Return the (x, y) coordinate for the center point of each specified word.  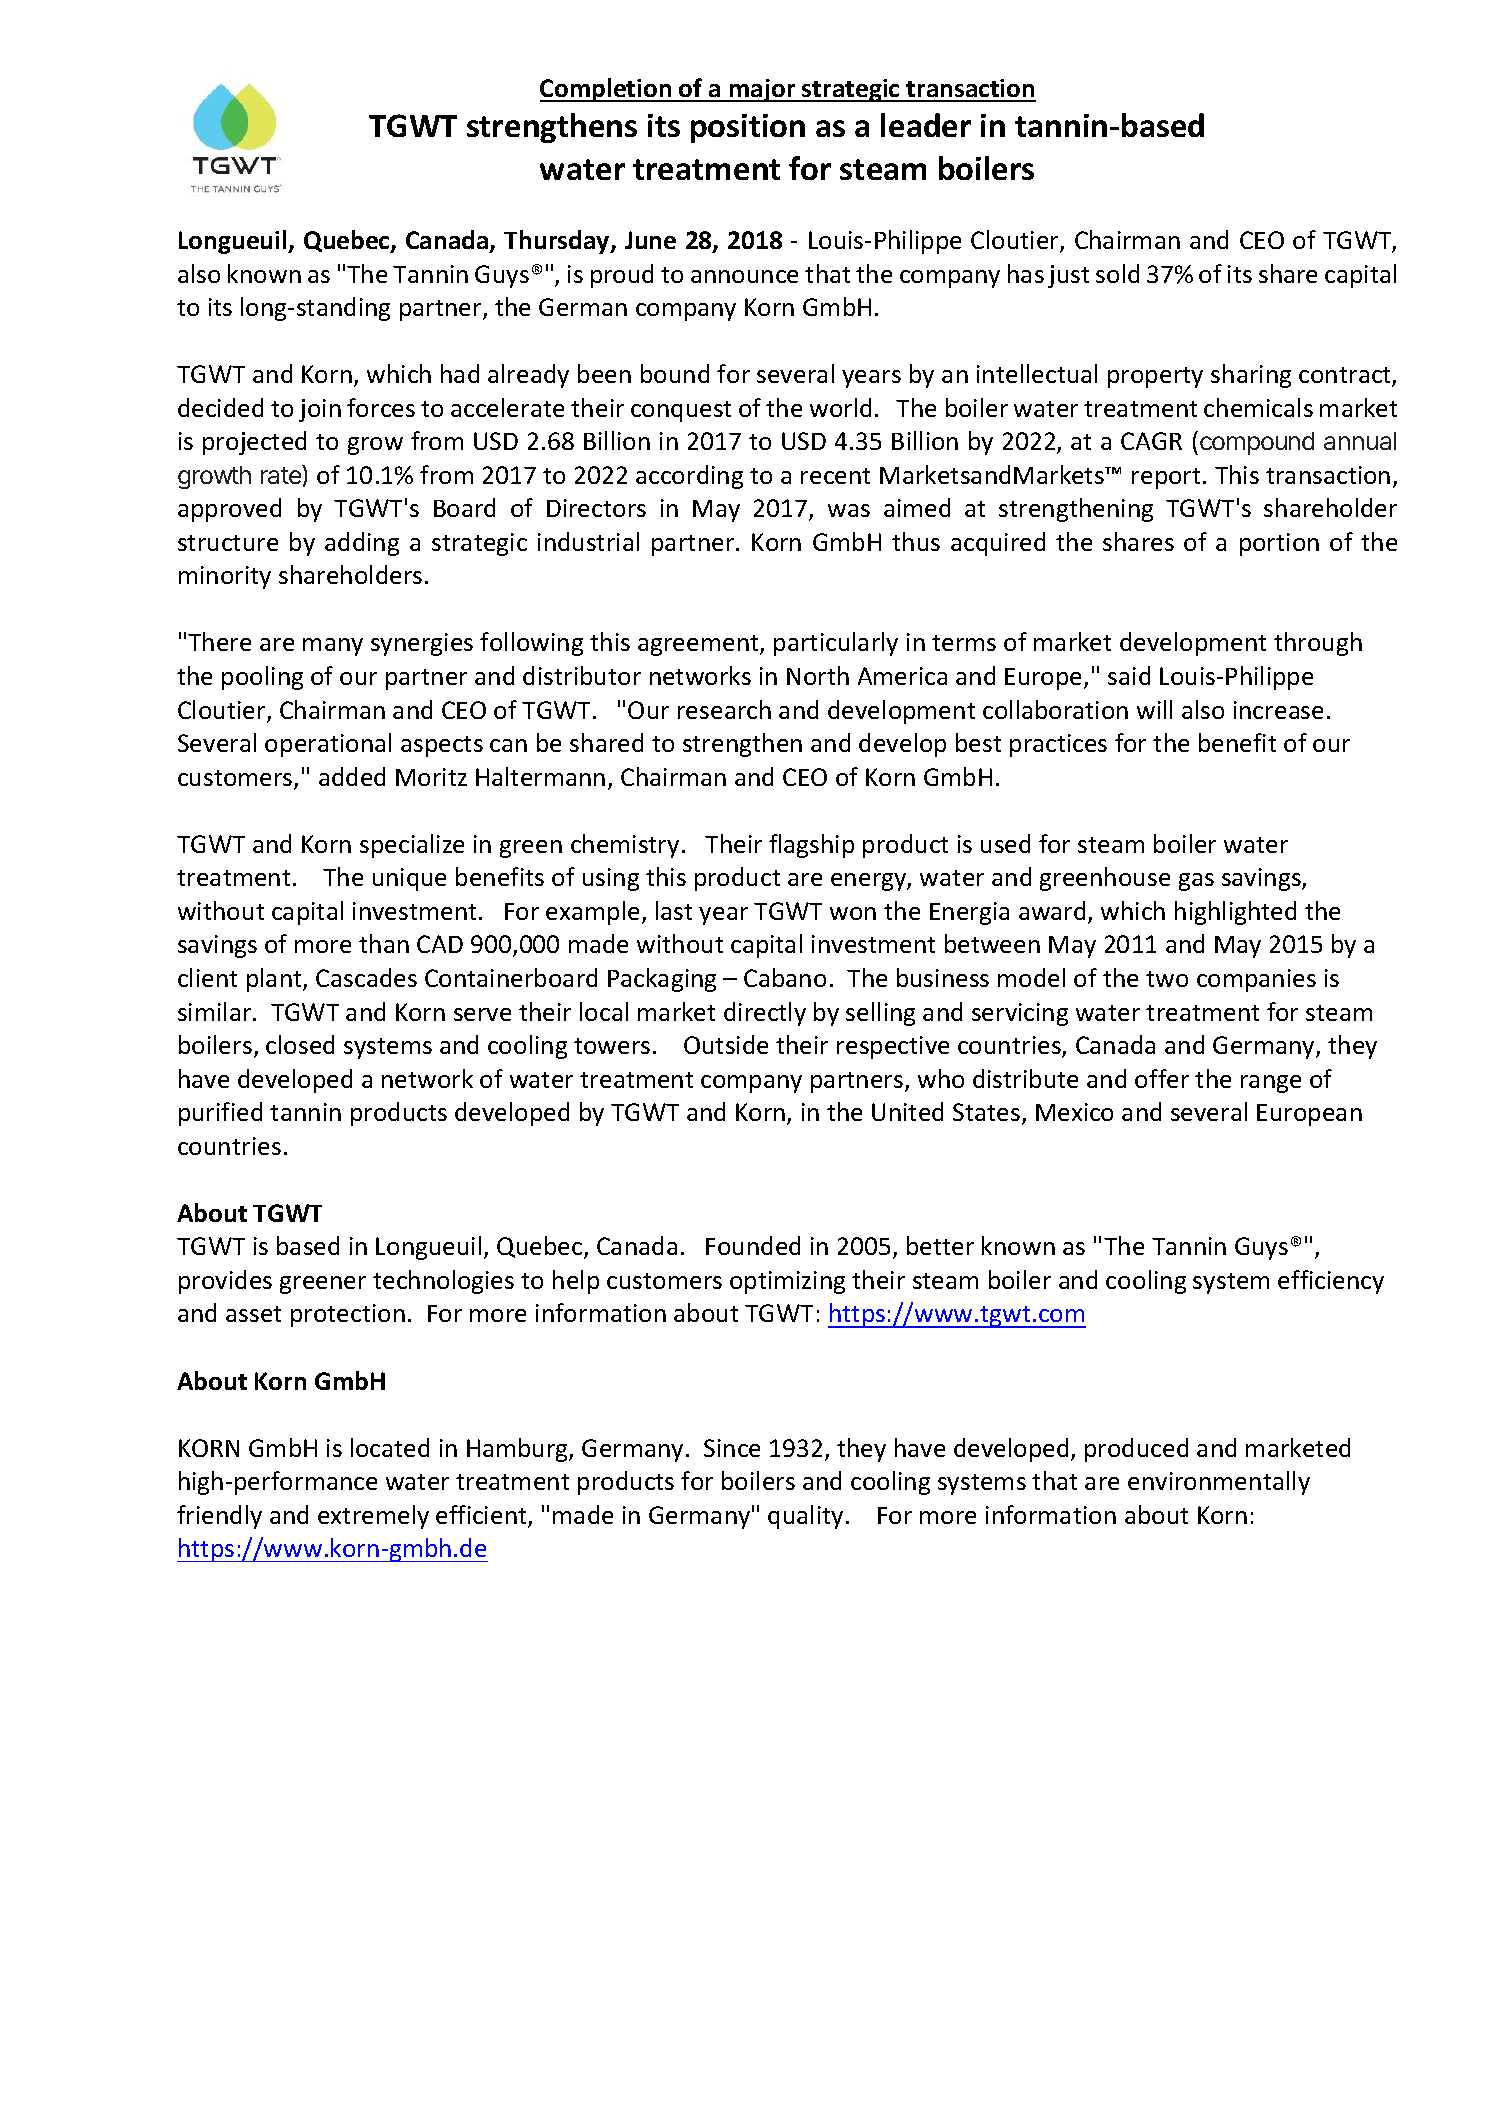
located (390, 1447)
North (818, 675)
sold (1117, 273)
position (748, 128)
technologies (443, 1282)
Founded (753, 1245)
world (840, 407)
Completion (607, 90)
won (853, 913)
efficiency (1331, 1282)
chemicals (1258, 407)
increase (1278, 710)
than (384, 943)
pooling (262, 678)
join (320, 410)
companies (1256, 980)
